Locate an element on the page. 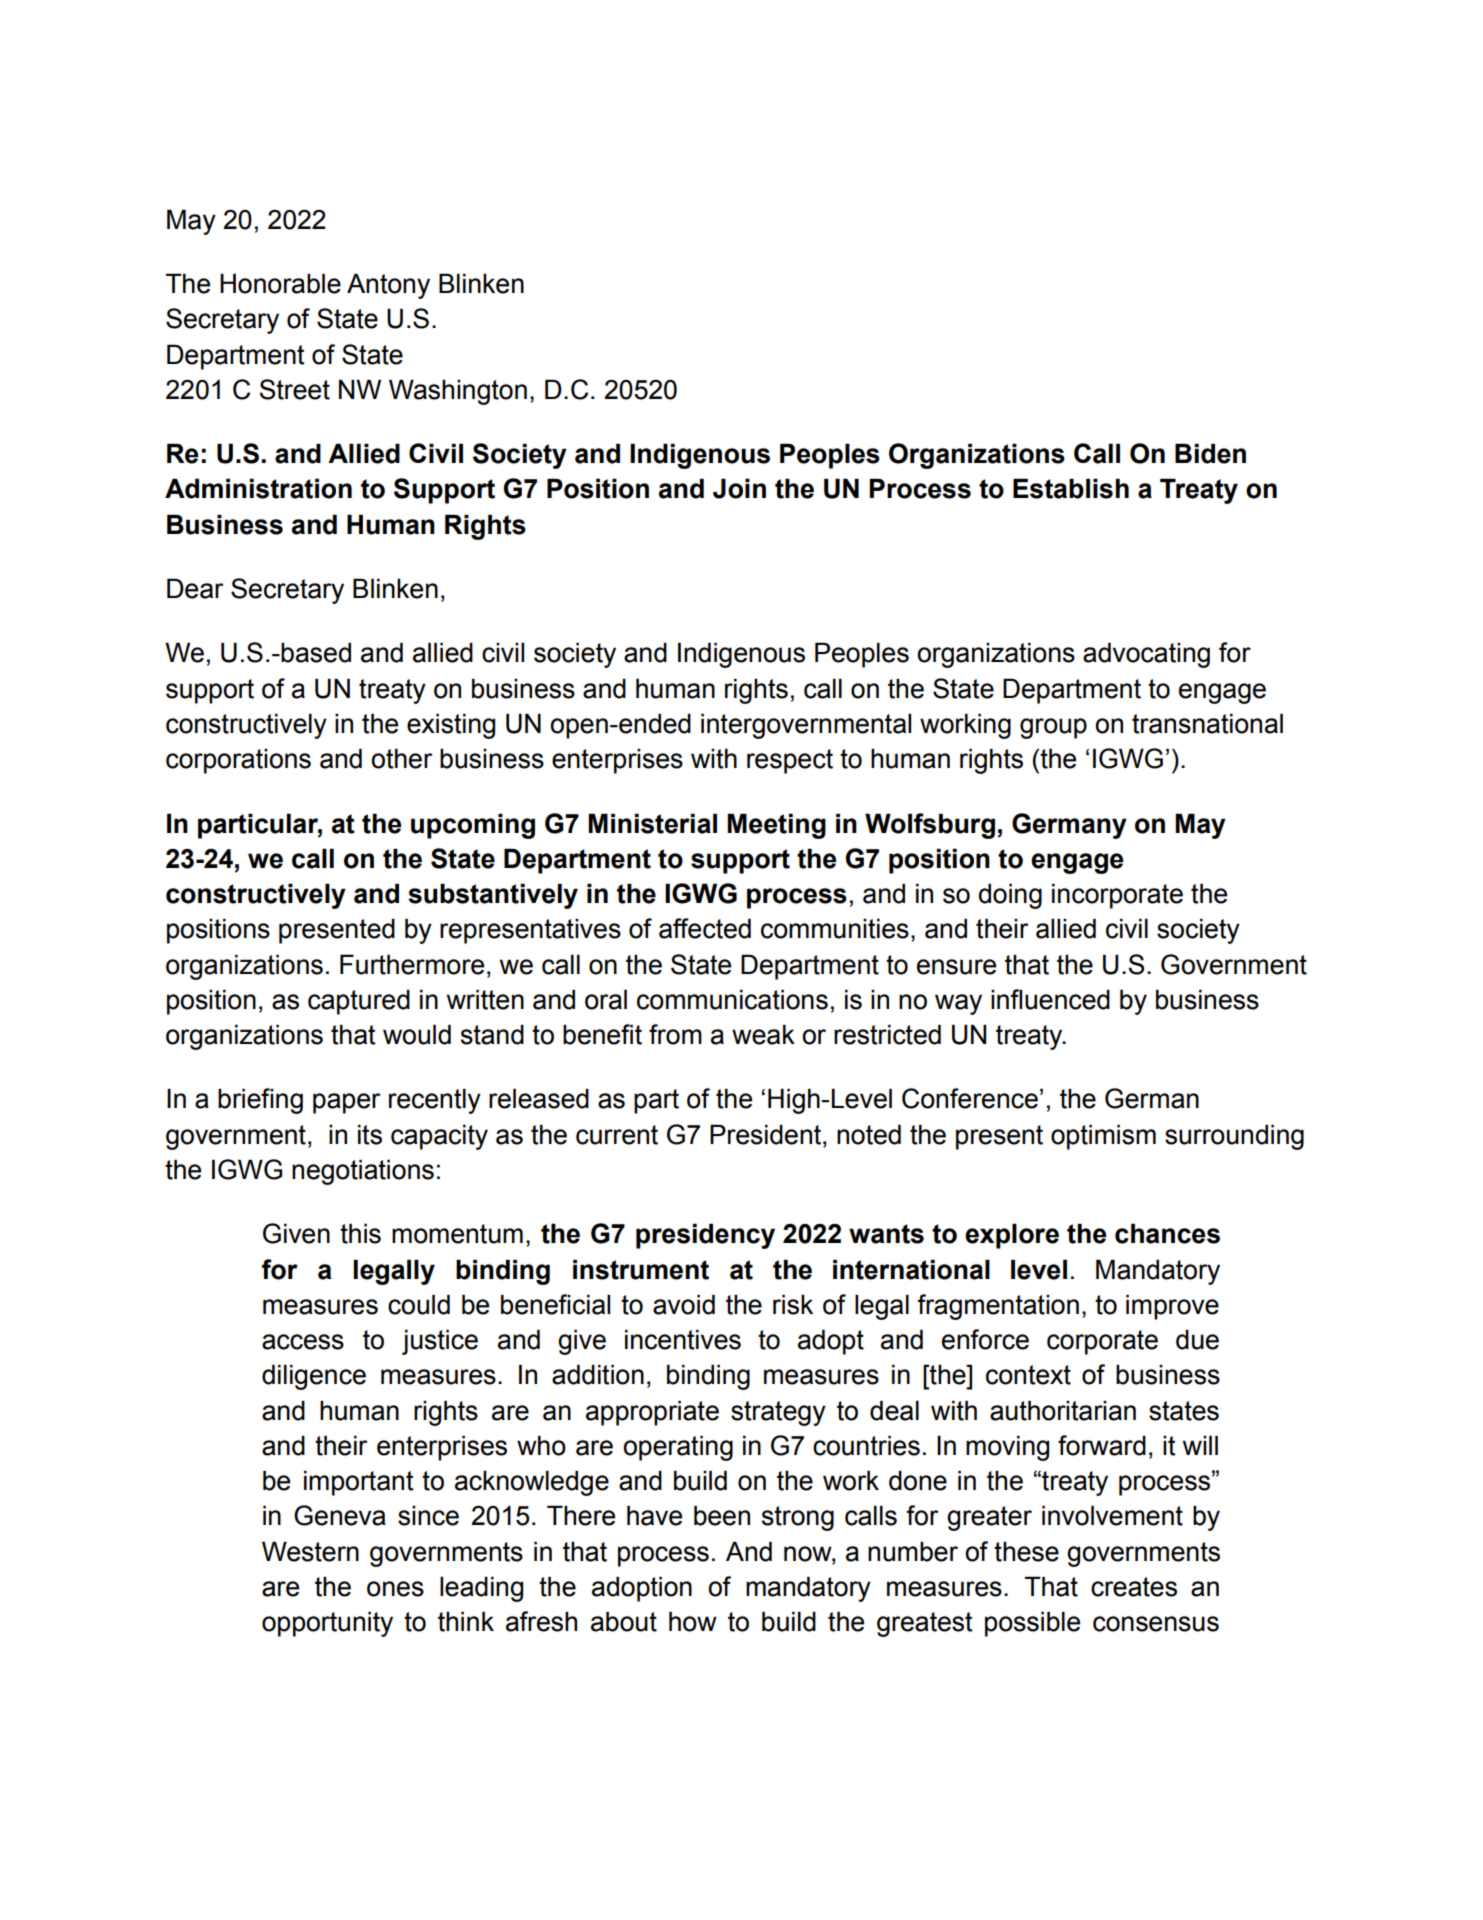 The height and width of the page is (1920, 1483). other is located at coordinates (402, 758).
